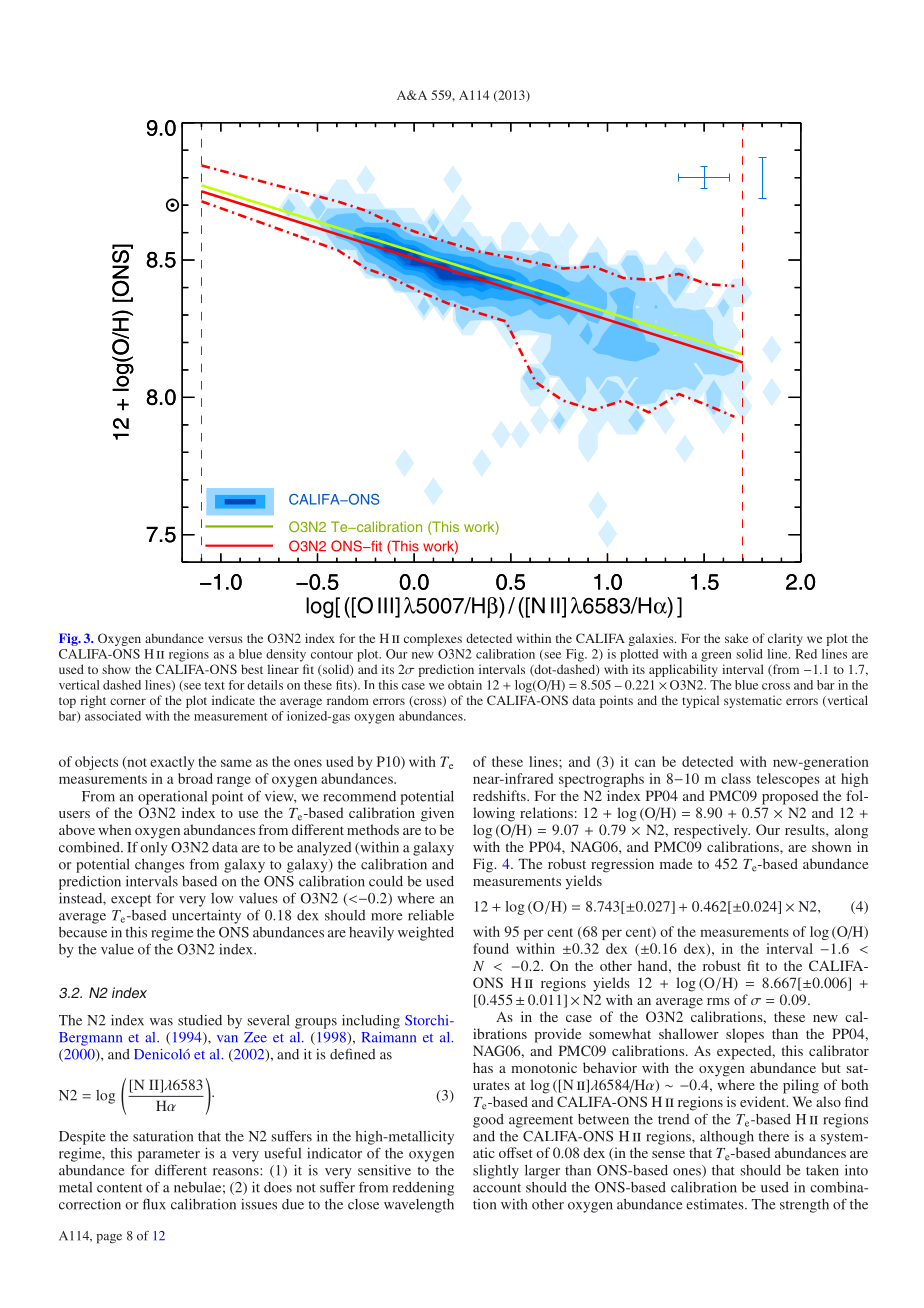  Describe the element at coordinates (195, 778) in the image. I see `broad` at that location.
